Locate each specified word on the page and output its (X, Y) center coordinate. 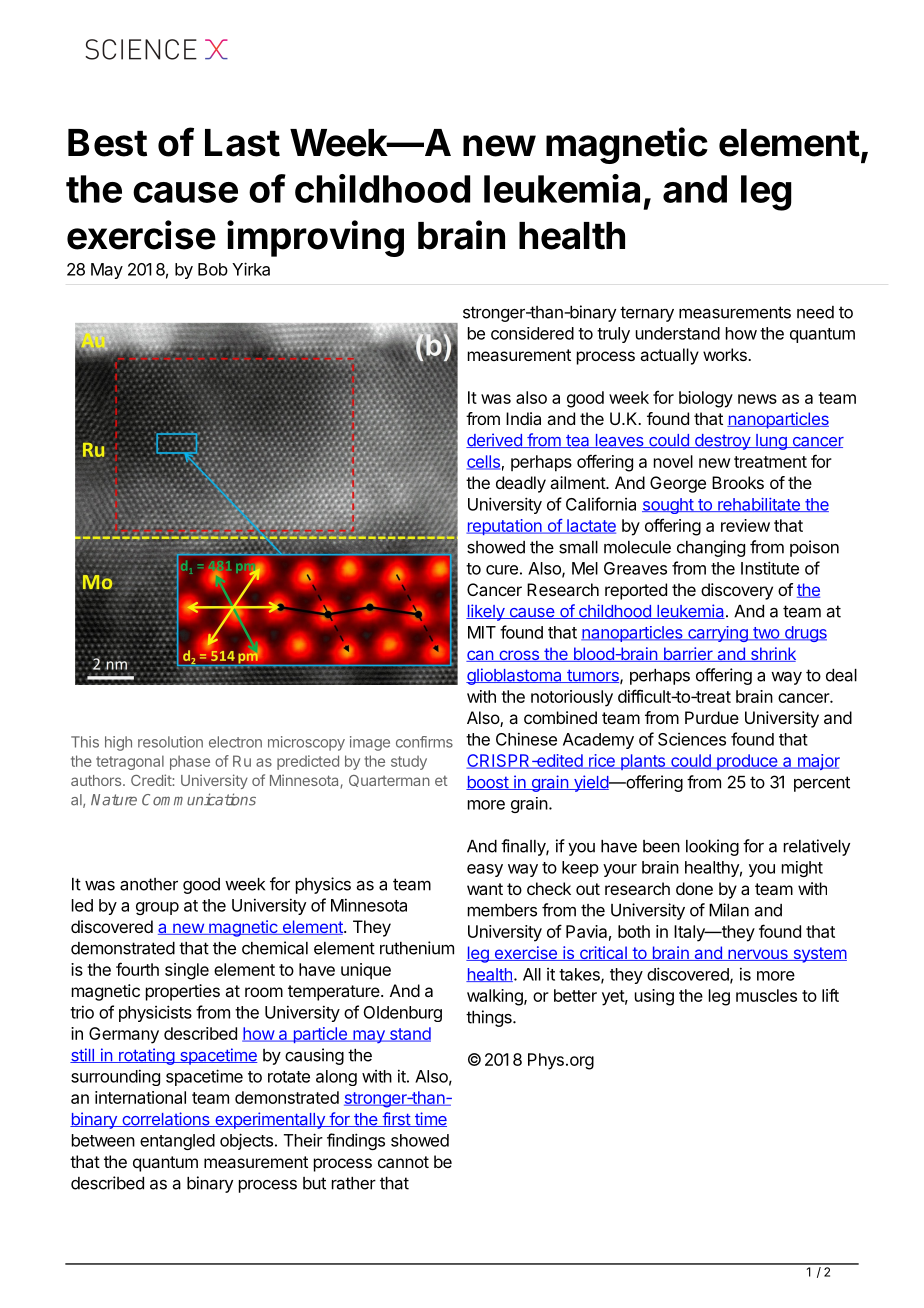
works (726, 354)
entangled (177, 1142)
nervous (758, 955)
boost (488, 783)
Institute (770, 568)
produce (746, 762)
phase (190, 762)
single (187, 971)
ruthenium (417, 948)
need (815, 312)
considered (532, 333)
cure (502, 570)
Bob (213, 269)
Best (107, 143)
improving (315, 238)
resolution (170, 742)
